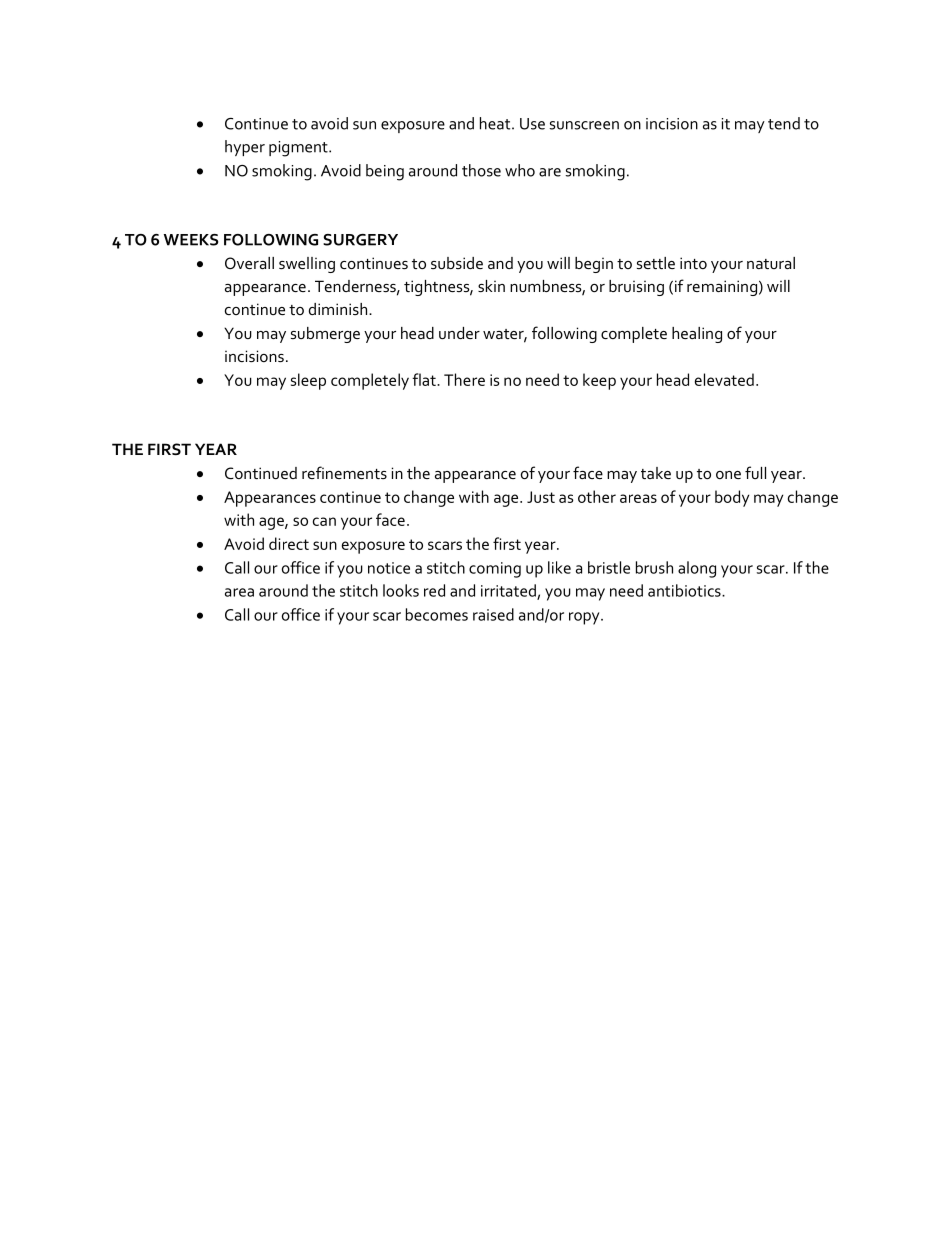  I want to click on direct, so click(289, 543).
